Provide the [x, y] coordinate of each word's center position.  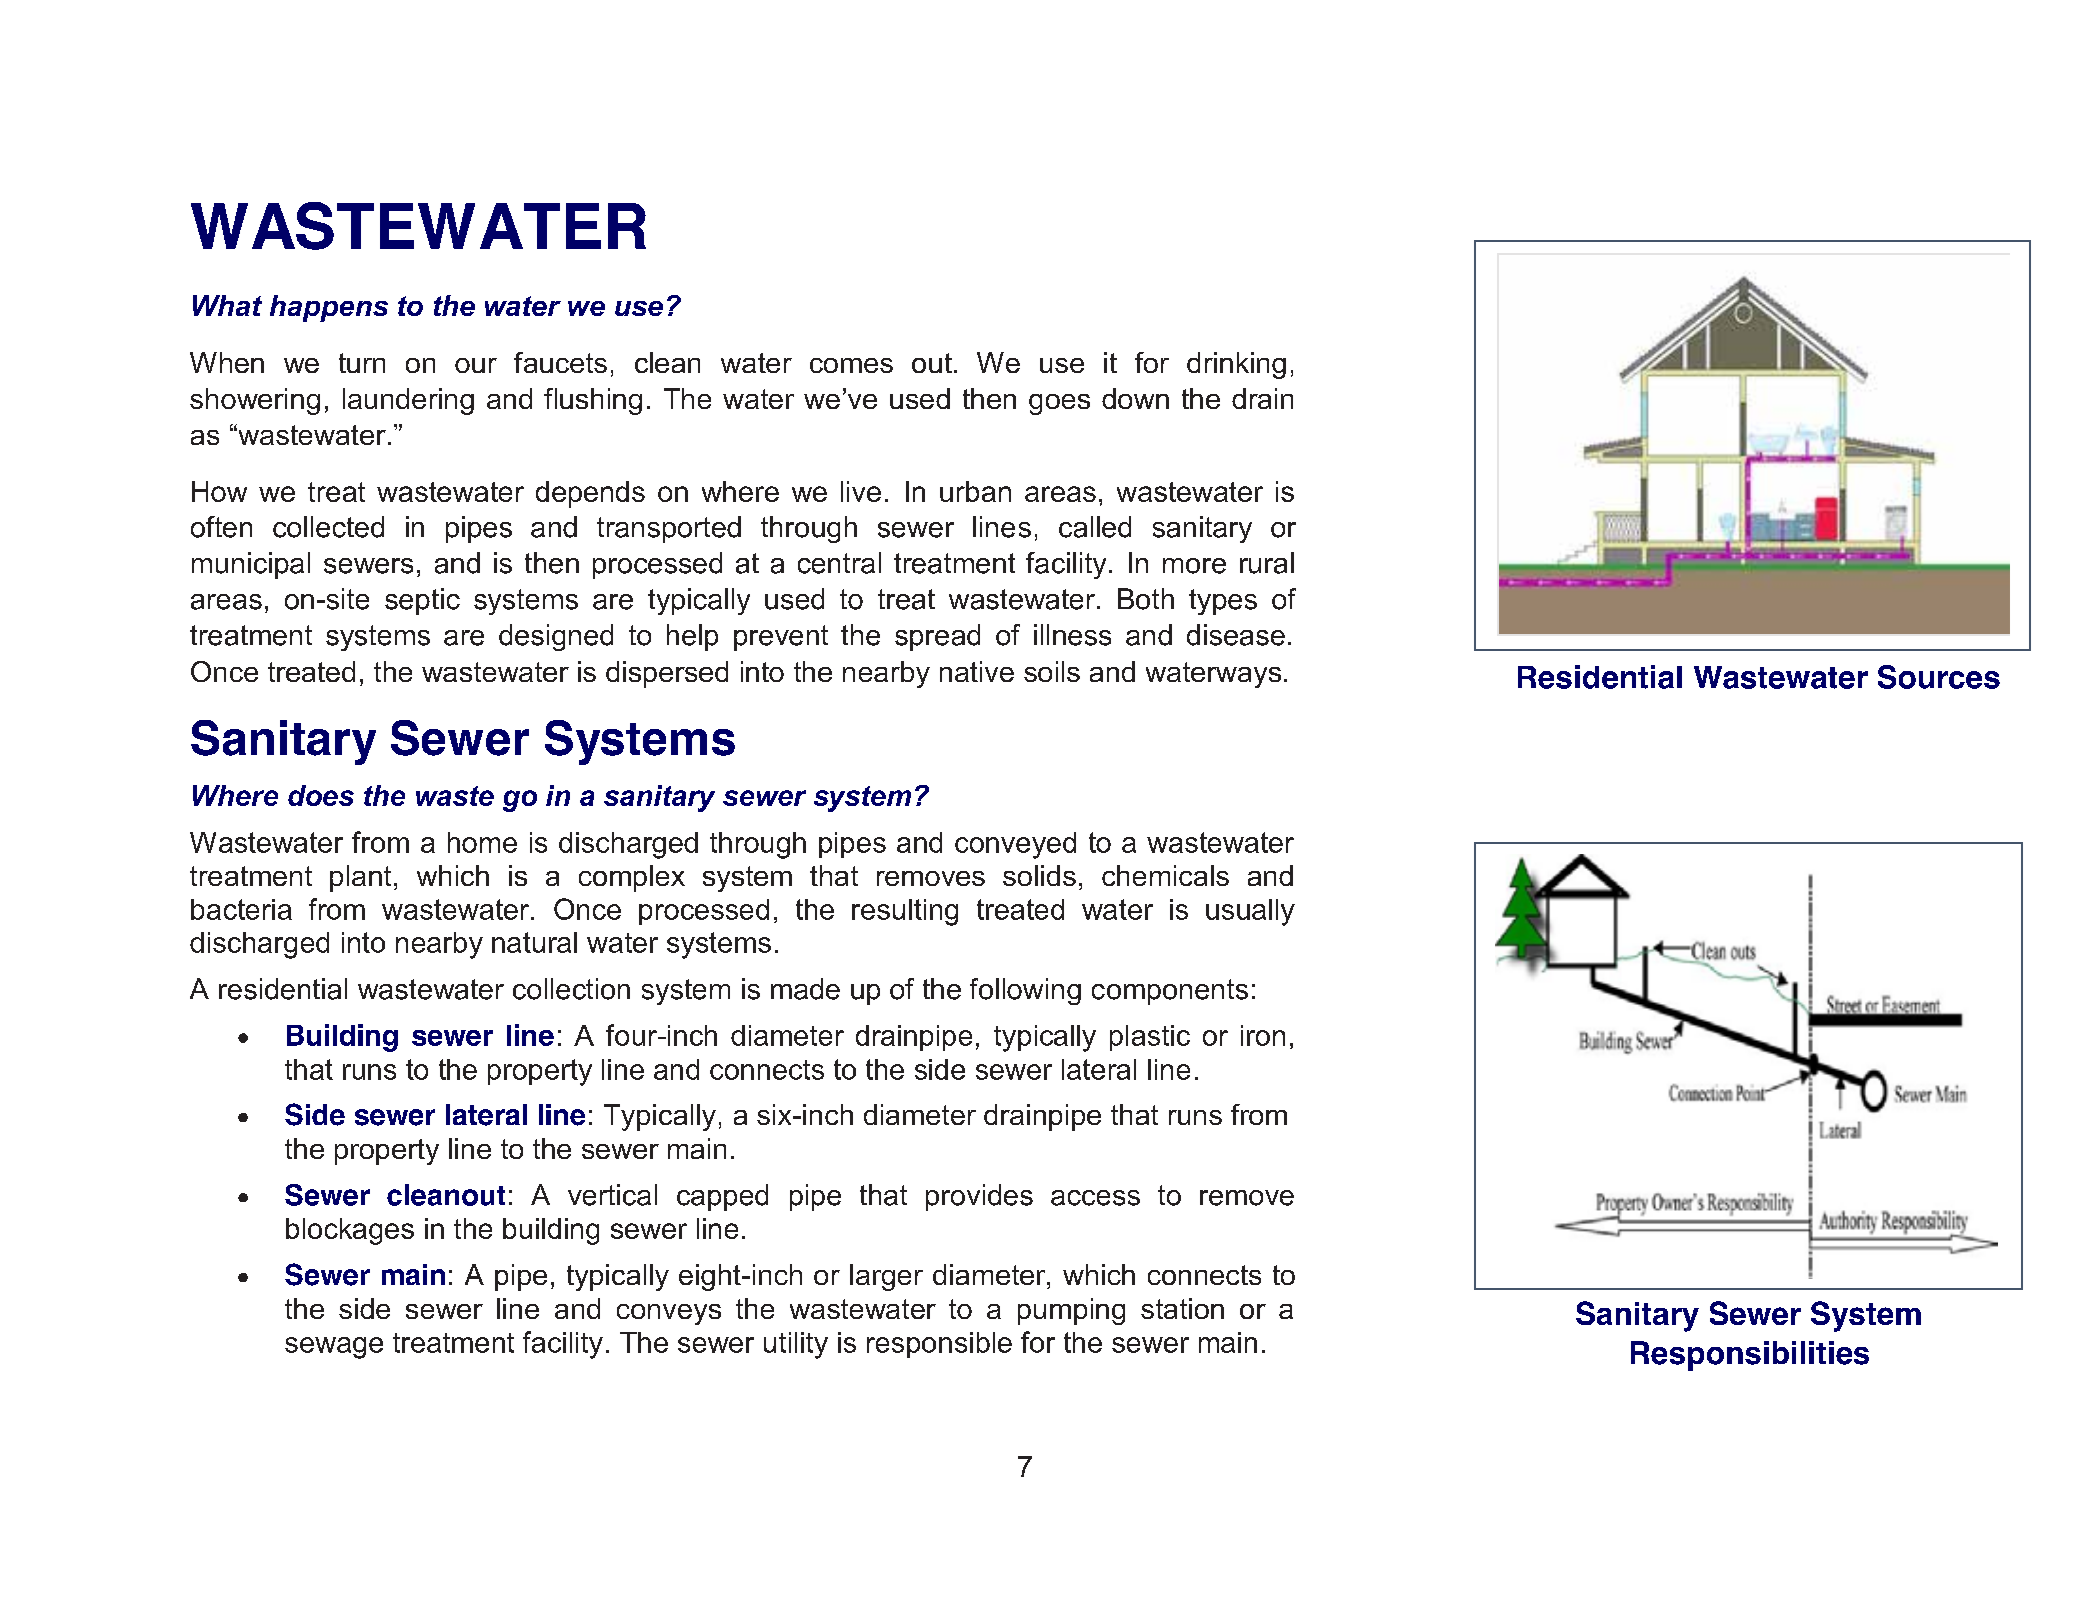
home [482, 842]
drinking [1236, 365]
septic [422, 601]
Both [1146, 599]
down [1135, 398]
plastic [1150, 1038]
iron [1263, 1035]
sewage [334, 1348]
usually [1250, 912]
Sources [1939, 677]
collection [571, 989]
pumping [1071, 1311]
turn [362, 363]
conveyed [1015, 845]
